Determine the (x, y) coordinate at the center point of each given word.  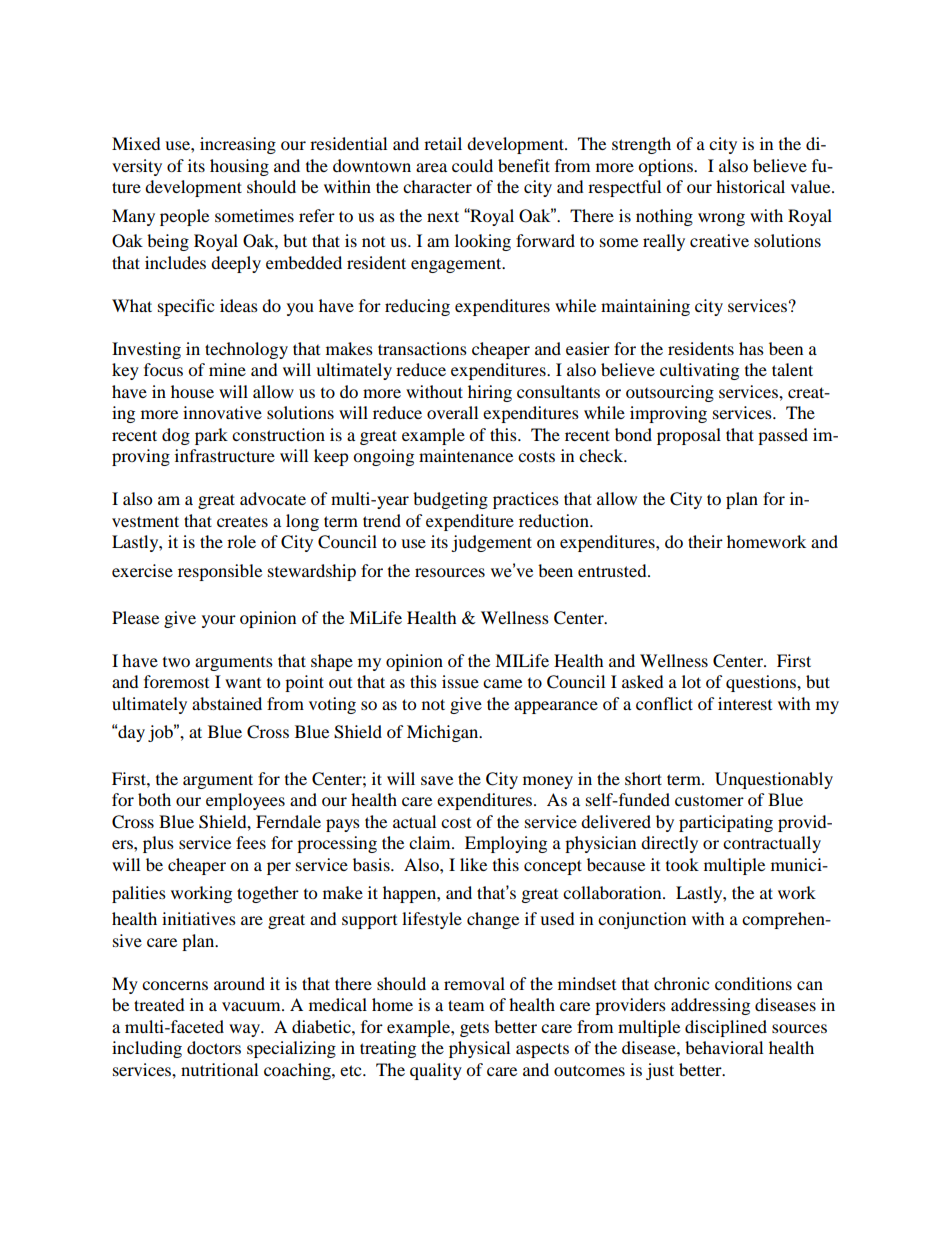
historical (750, 186)
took (682, 864)
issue (460, 681)
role (241, 541)
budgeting (450, 500)
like (473, 864)
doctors (214, 1047)
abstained (227, 703)
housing (239, 167)
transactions (422, 348)
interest (745, 703)
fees (251, 842)
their (705, 541)
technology (246, 350)
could (472, 165)
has (751, 348)
